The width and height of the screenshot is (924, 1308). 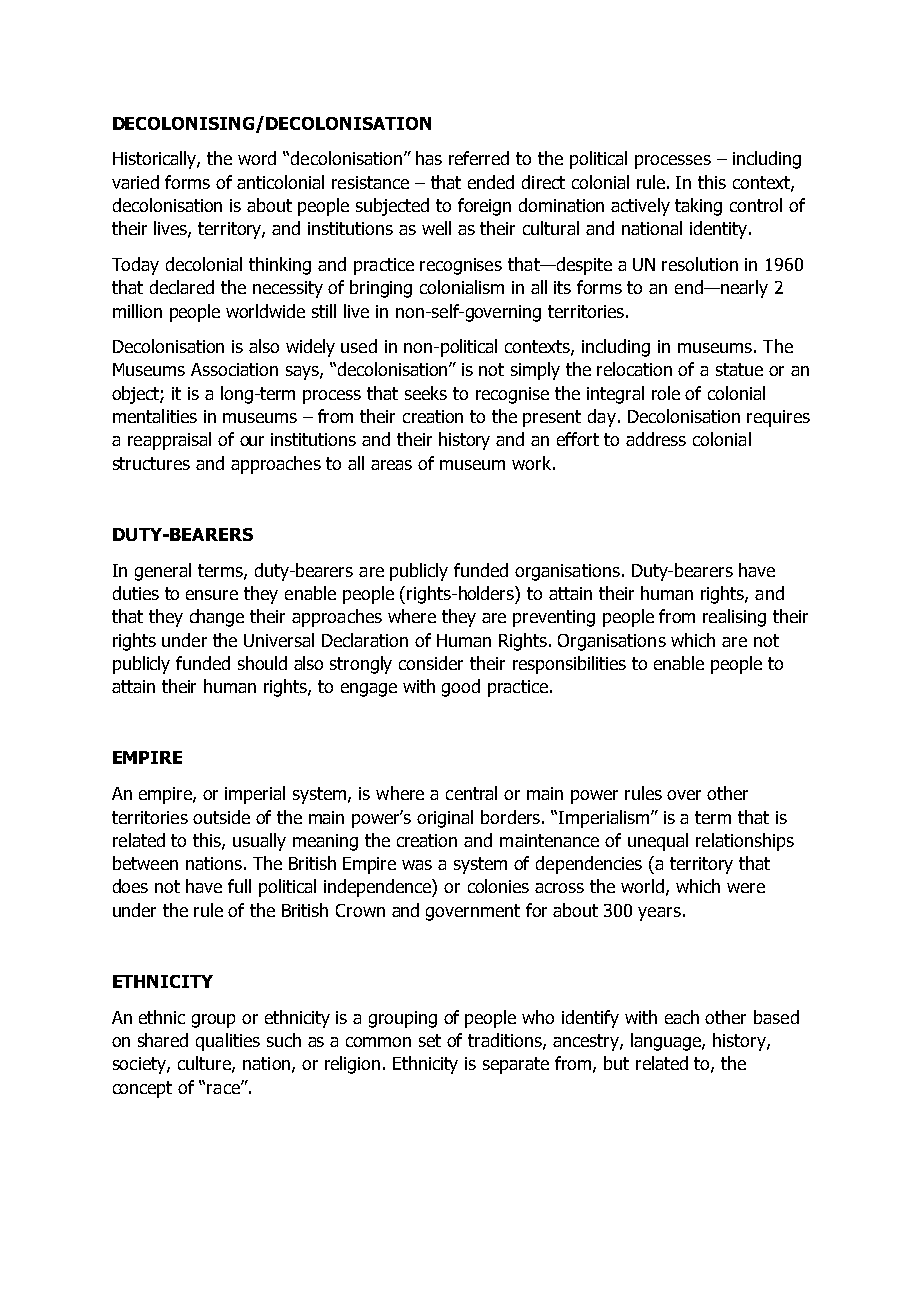 What do you see at coordinates (155, 416) in the screenshot?
I see `mentalities` at bounding box center [155, 416].
